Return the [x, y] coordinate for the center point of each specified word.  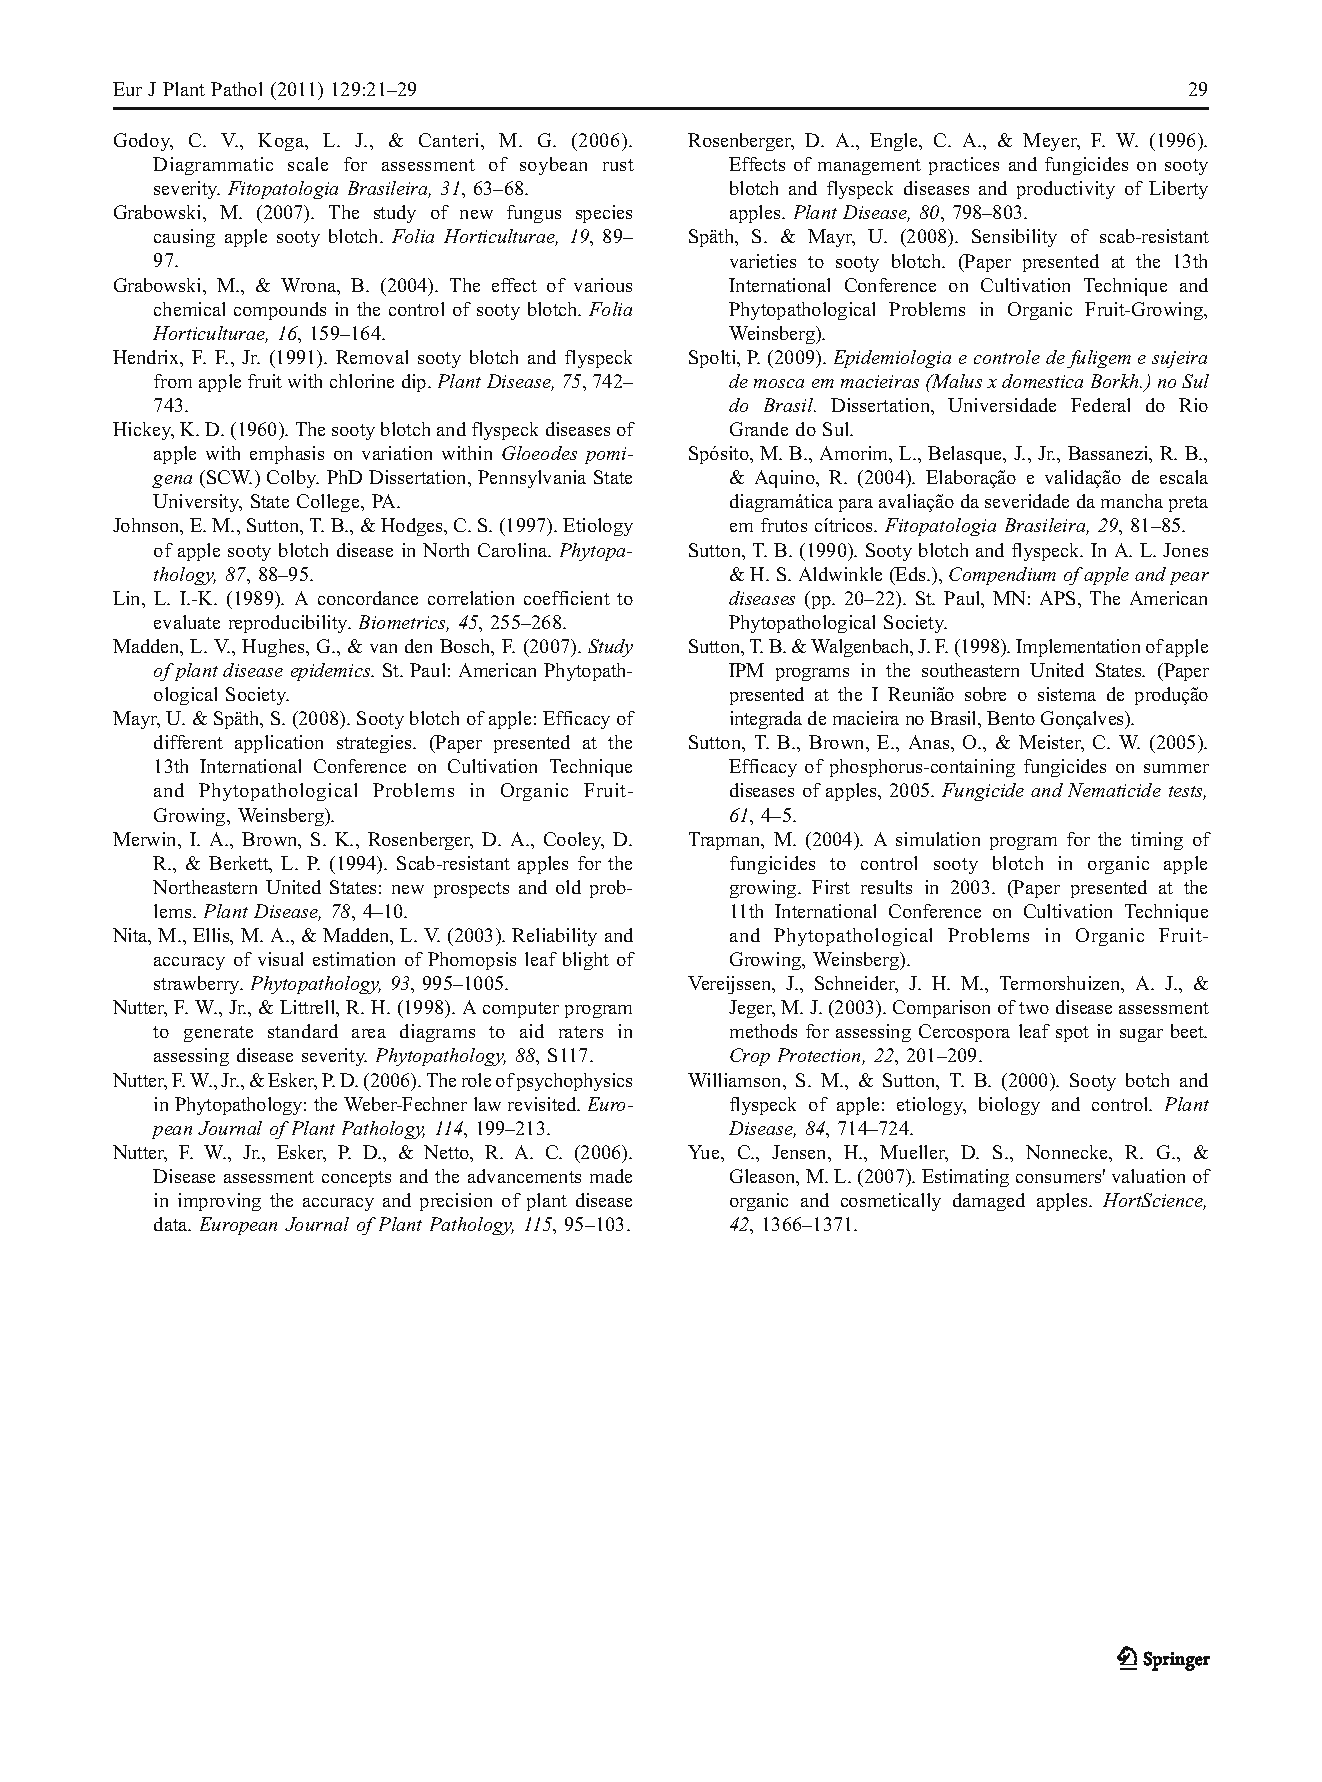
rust [618, 165]
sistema [1067, 694]
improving [219, 1202]
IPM [746, 670]
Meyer [1051, 142]
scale [308, 164]
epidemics [332, 672]
